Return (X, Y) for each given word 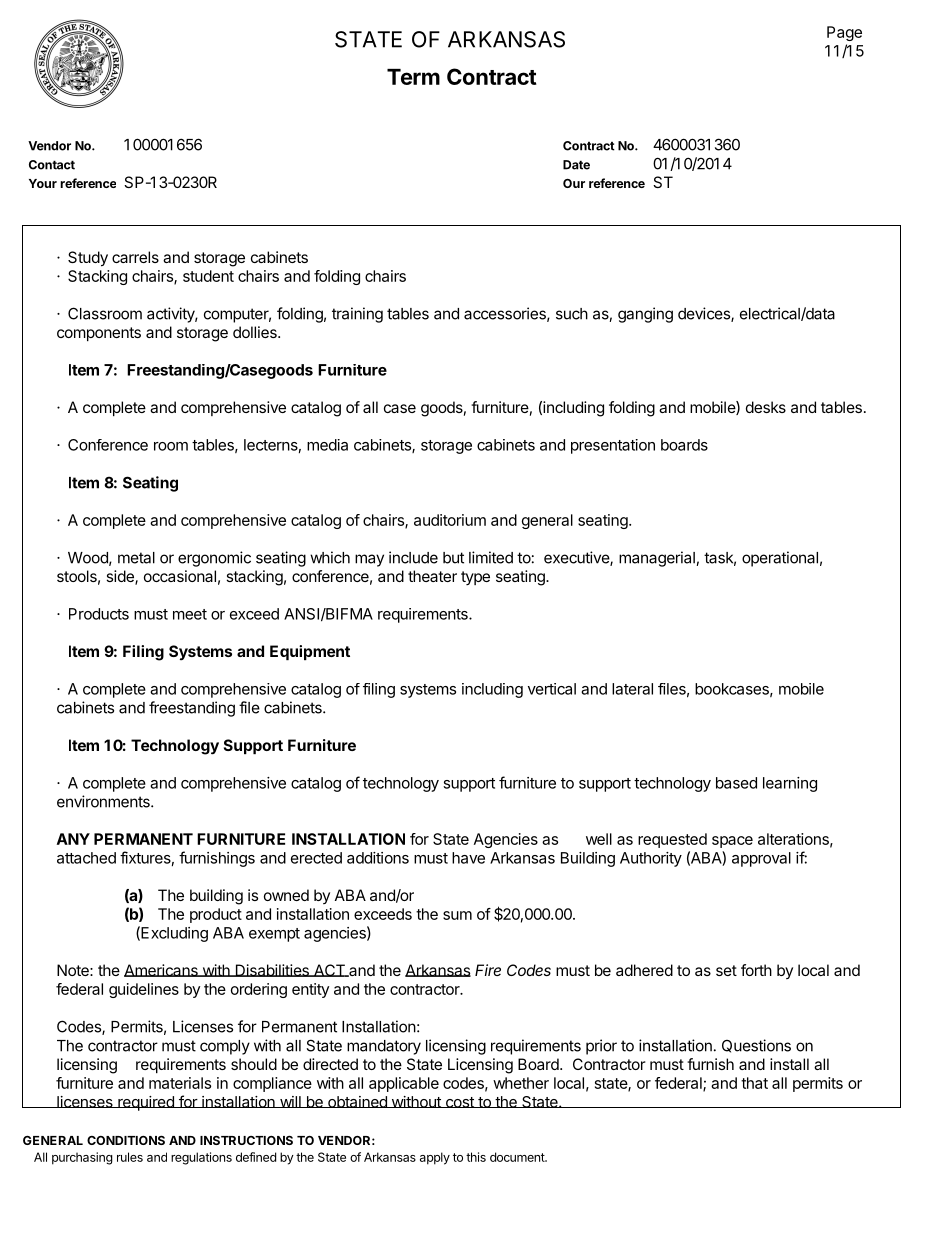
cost (459, 1102)
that (754, 1083)
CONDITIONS (126, 1140)
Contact (52, 165)
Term (413, 77)
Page (844, 33)
